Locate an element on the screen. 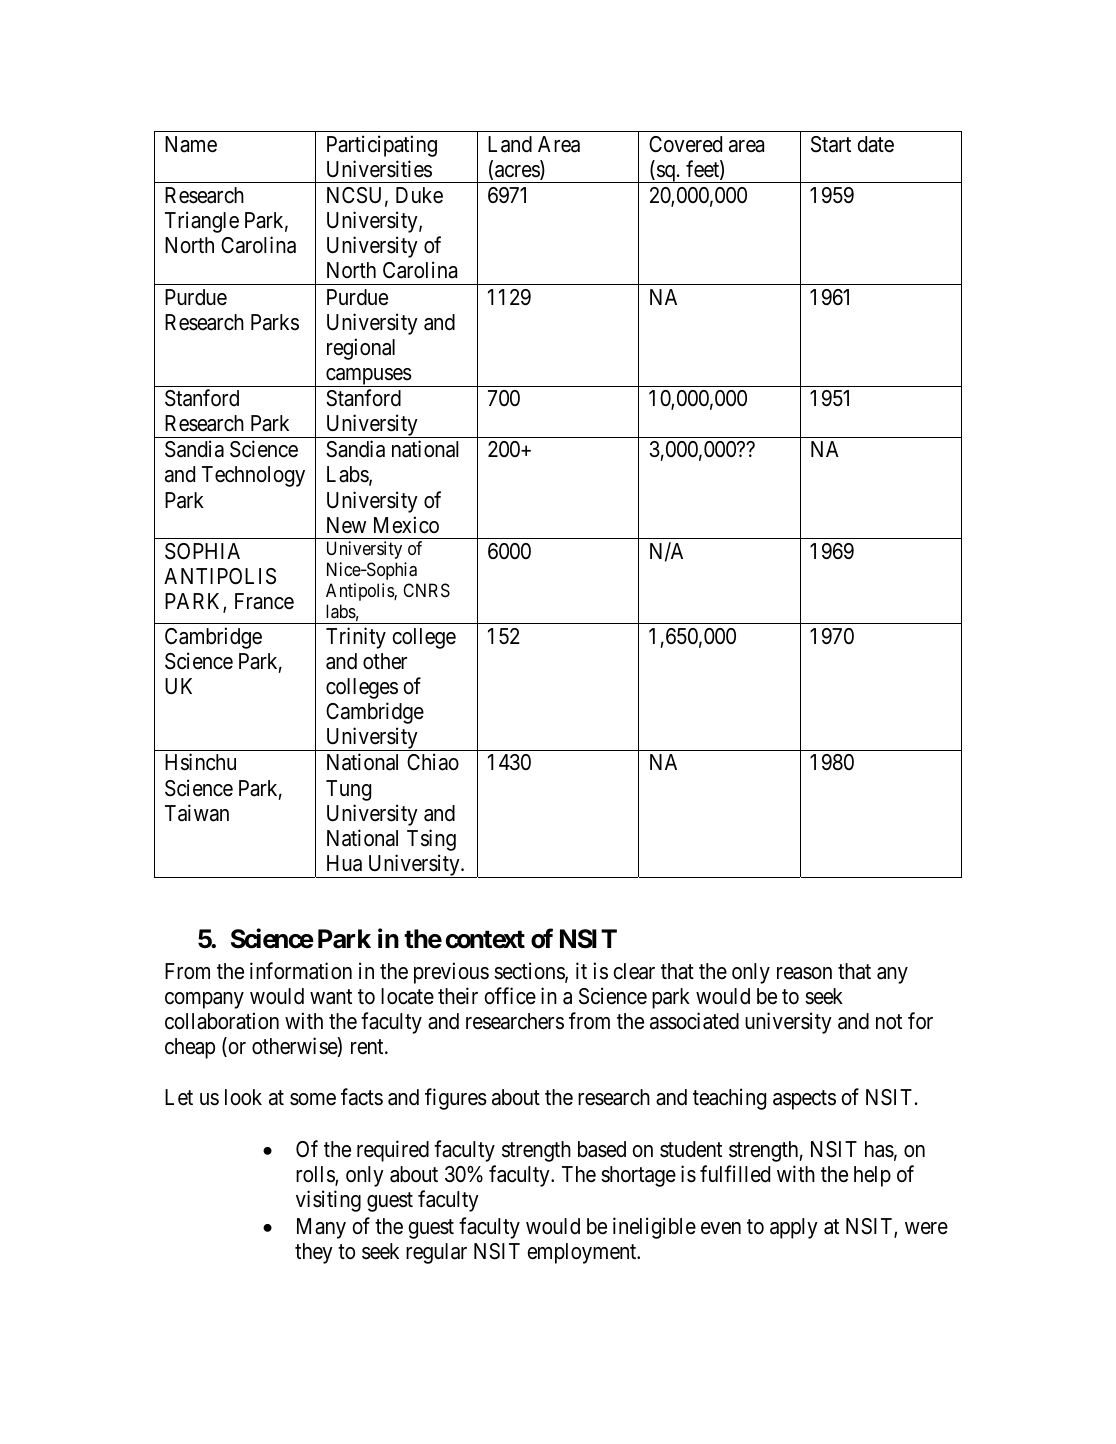  Trinity is located at coordinates (356, 638).
